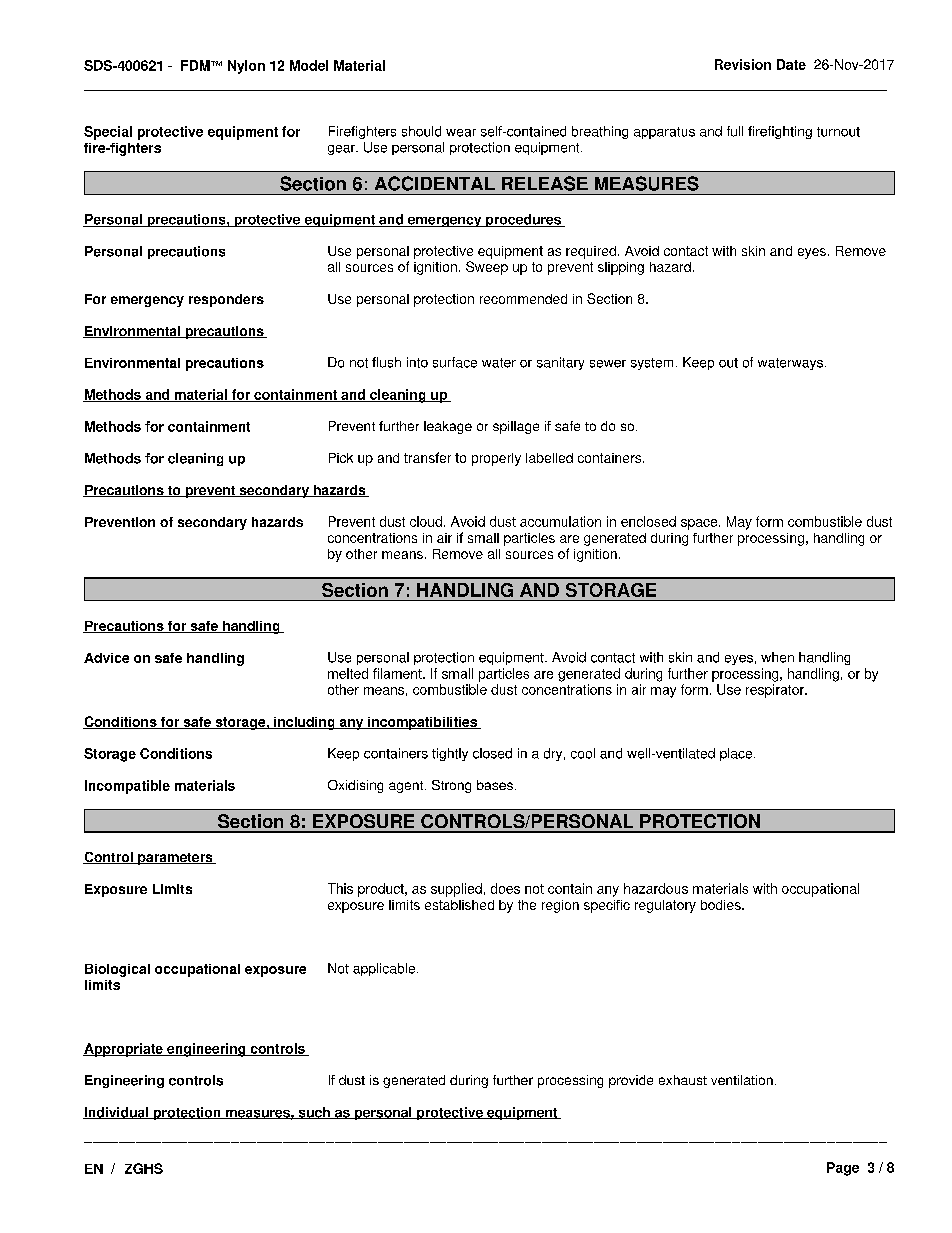  What do you see at coordinates (461, 133) in the document?
I see `wear` at bounding box center [461, 133].
